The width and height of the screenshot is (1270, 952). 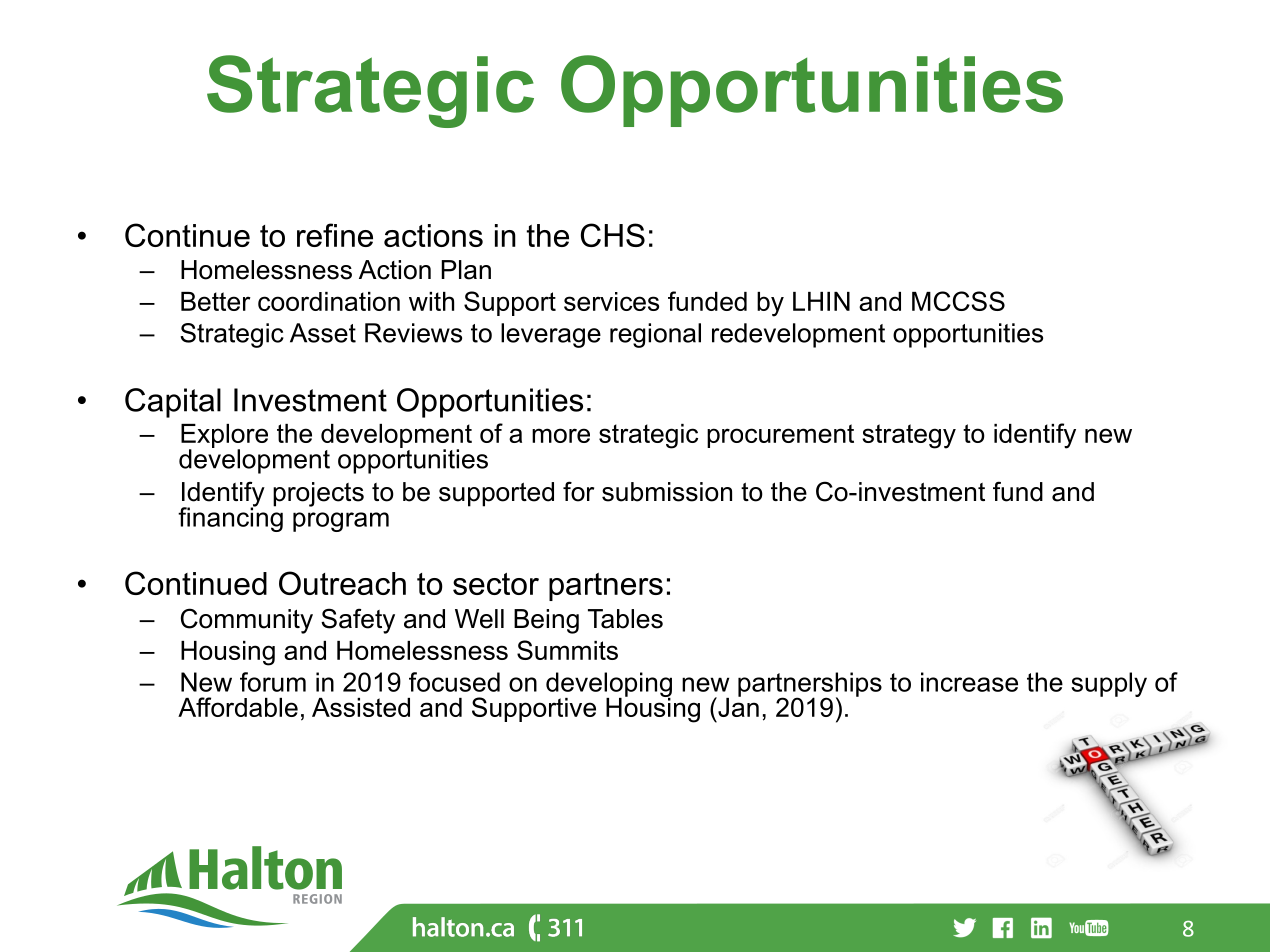 What do you see at coordinates (609, 685) in the screenshot?
I see `developing` at bounding box center [609, 685].
